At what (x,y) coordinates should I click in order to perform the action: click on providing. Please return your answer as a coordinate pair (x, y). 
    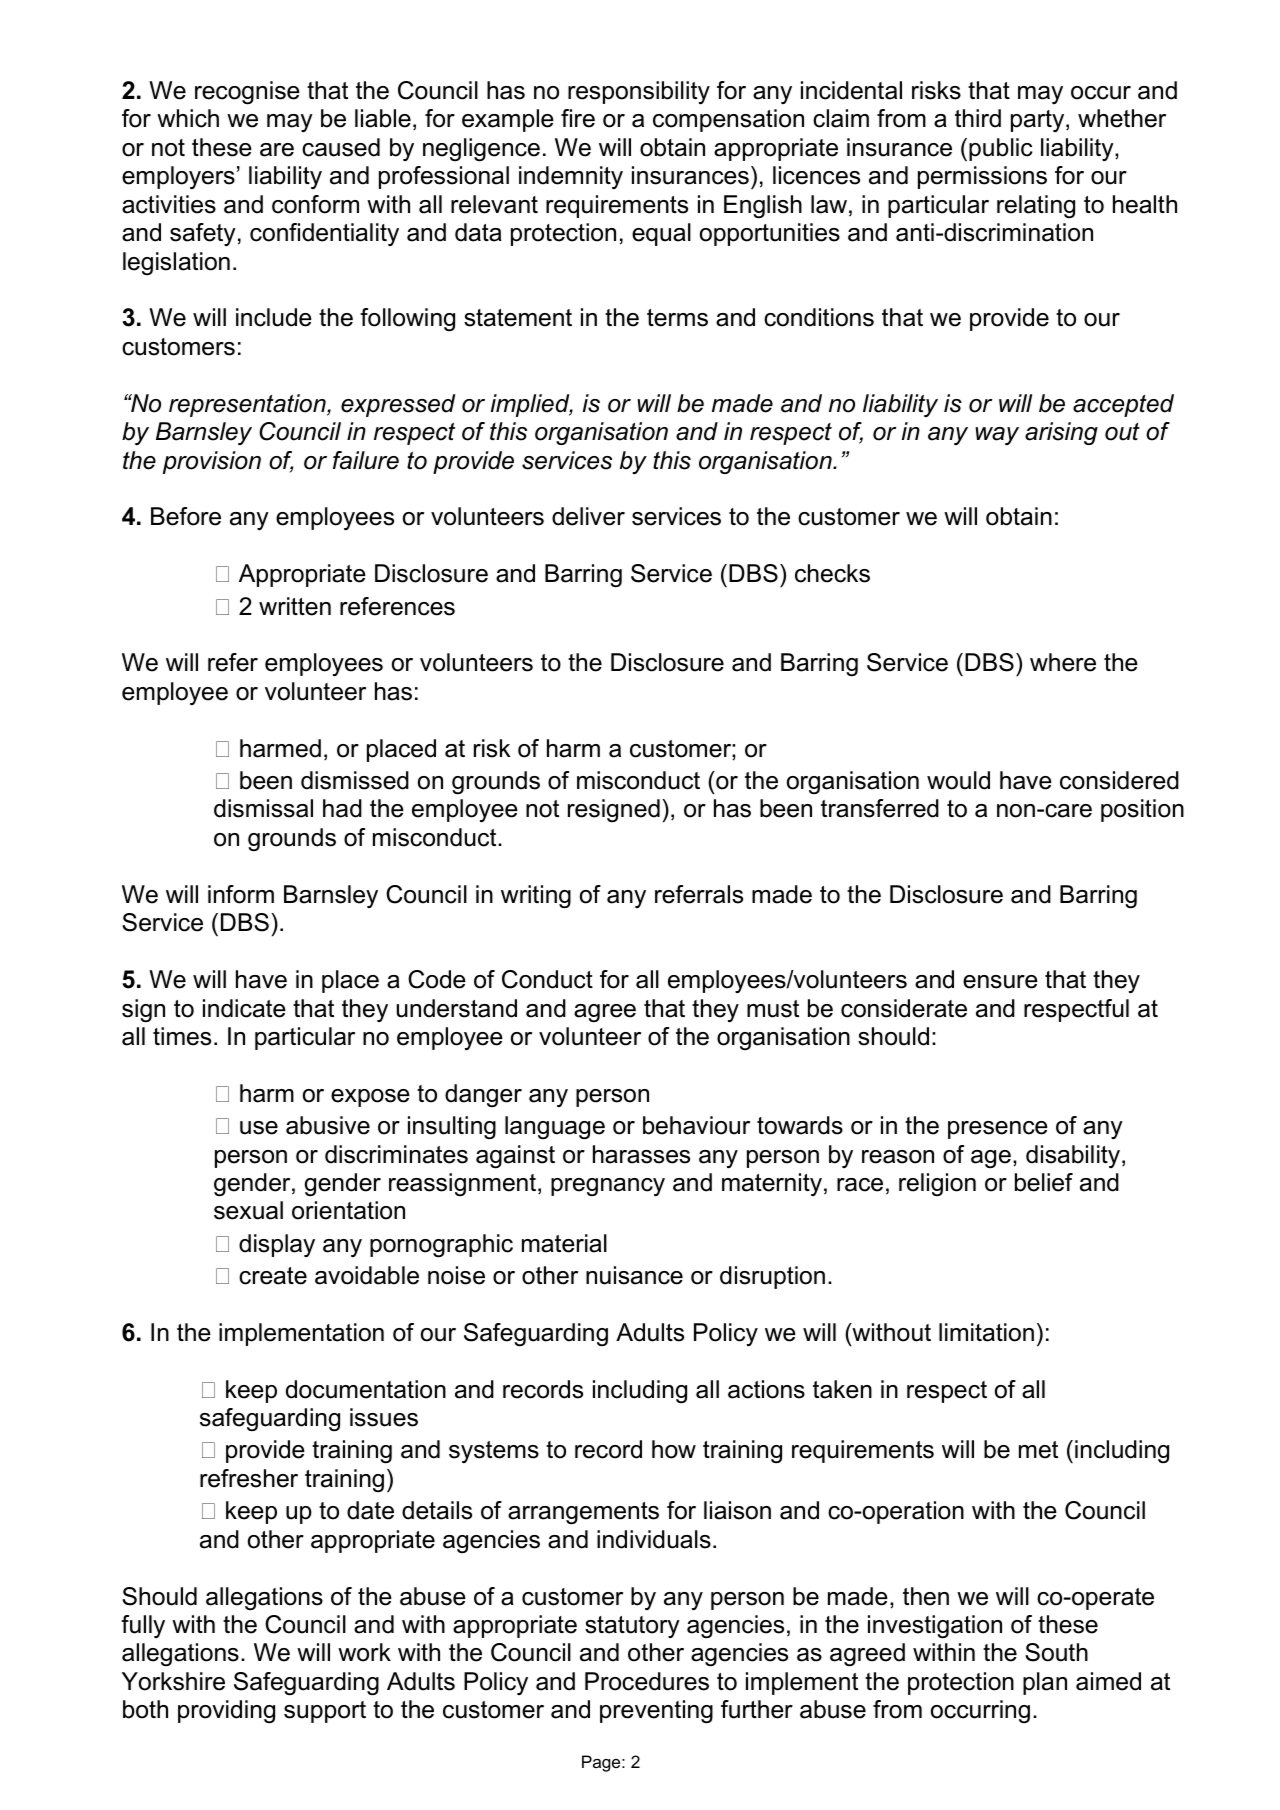
    Looking at the image, I should click on (226, 1712).
